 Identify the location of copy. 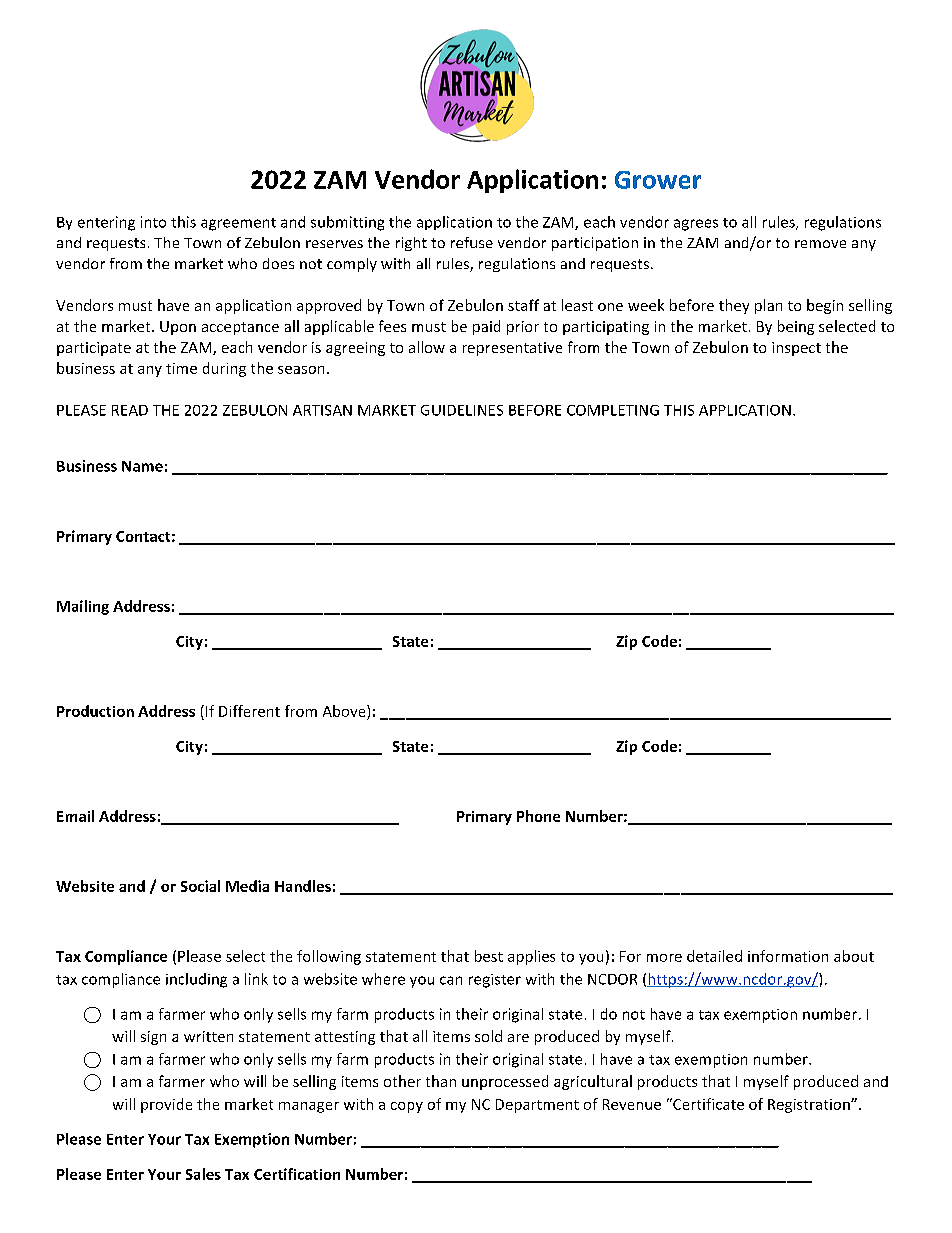
(407, 1107).
